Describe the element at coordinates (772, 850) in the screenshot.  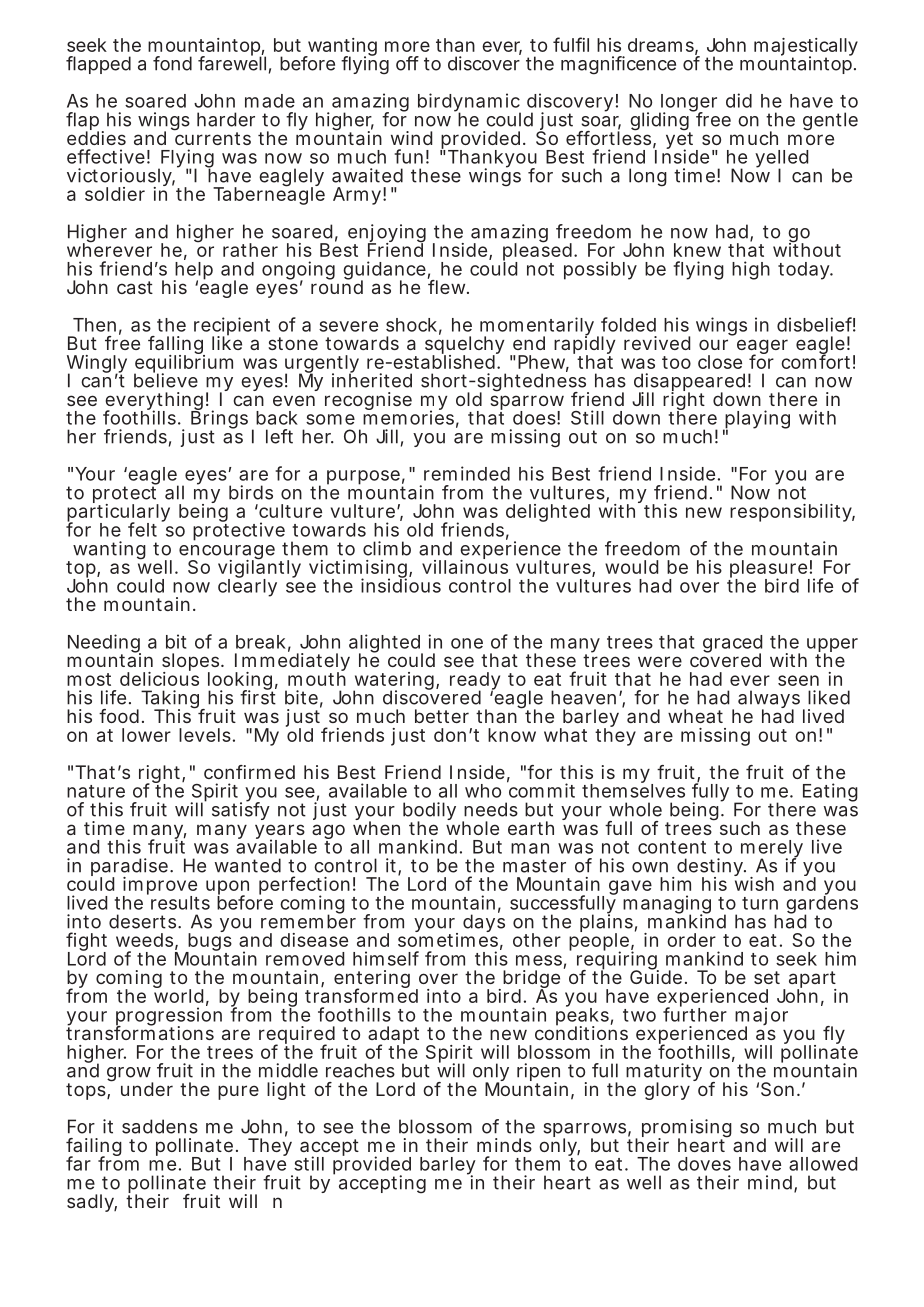
I see `merely` at that location.
